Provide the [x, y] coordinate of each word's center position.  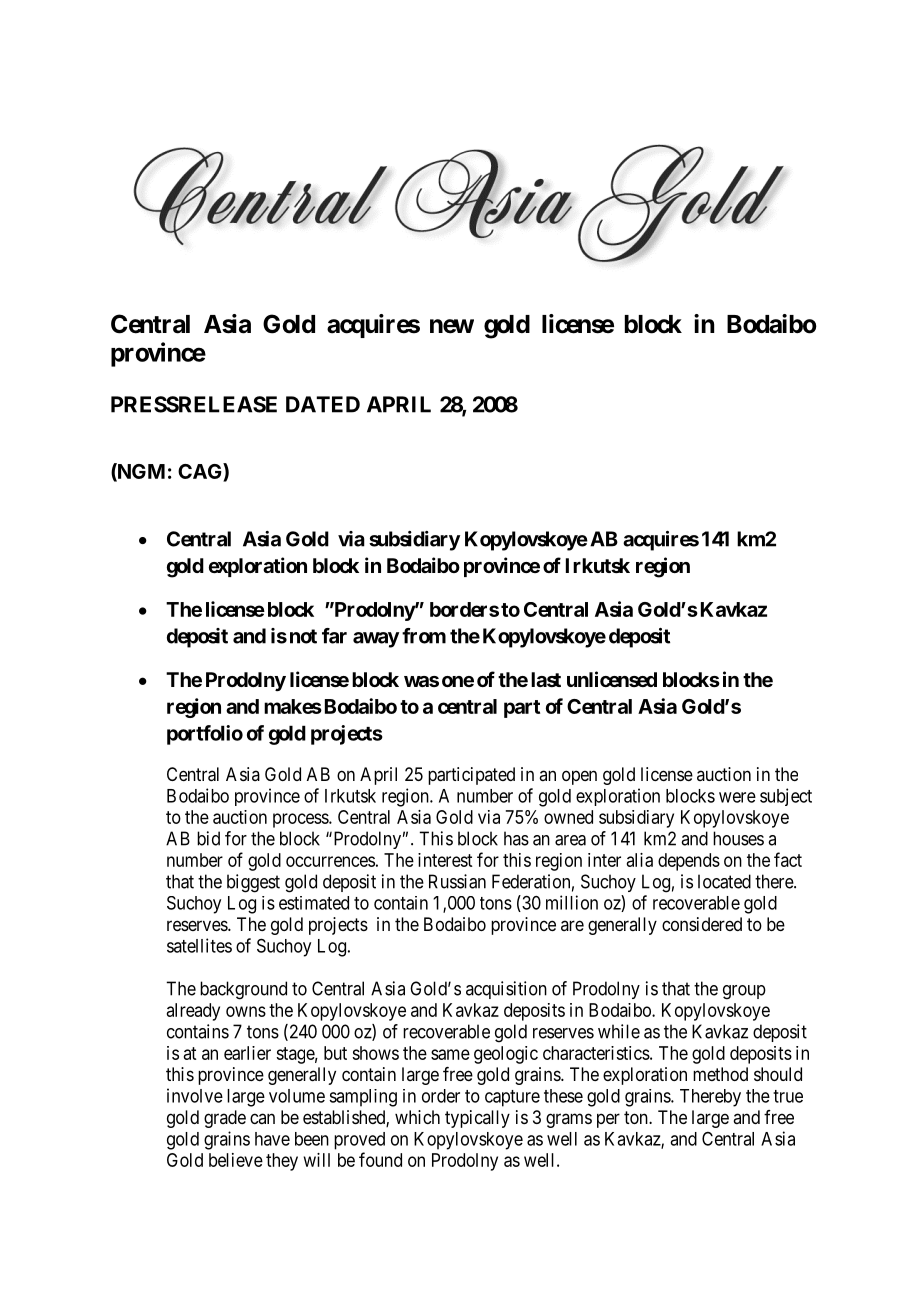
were [737, 797]
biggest [253, 883]
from [424, 636]
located [724, 881]
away [376, 640]
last [546, 679]
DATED [323, 404]
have [272, 1139]
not [303, 636]
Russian [457, 881]
